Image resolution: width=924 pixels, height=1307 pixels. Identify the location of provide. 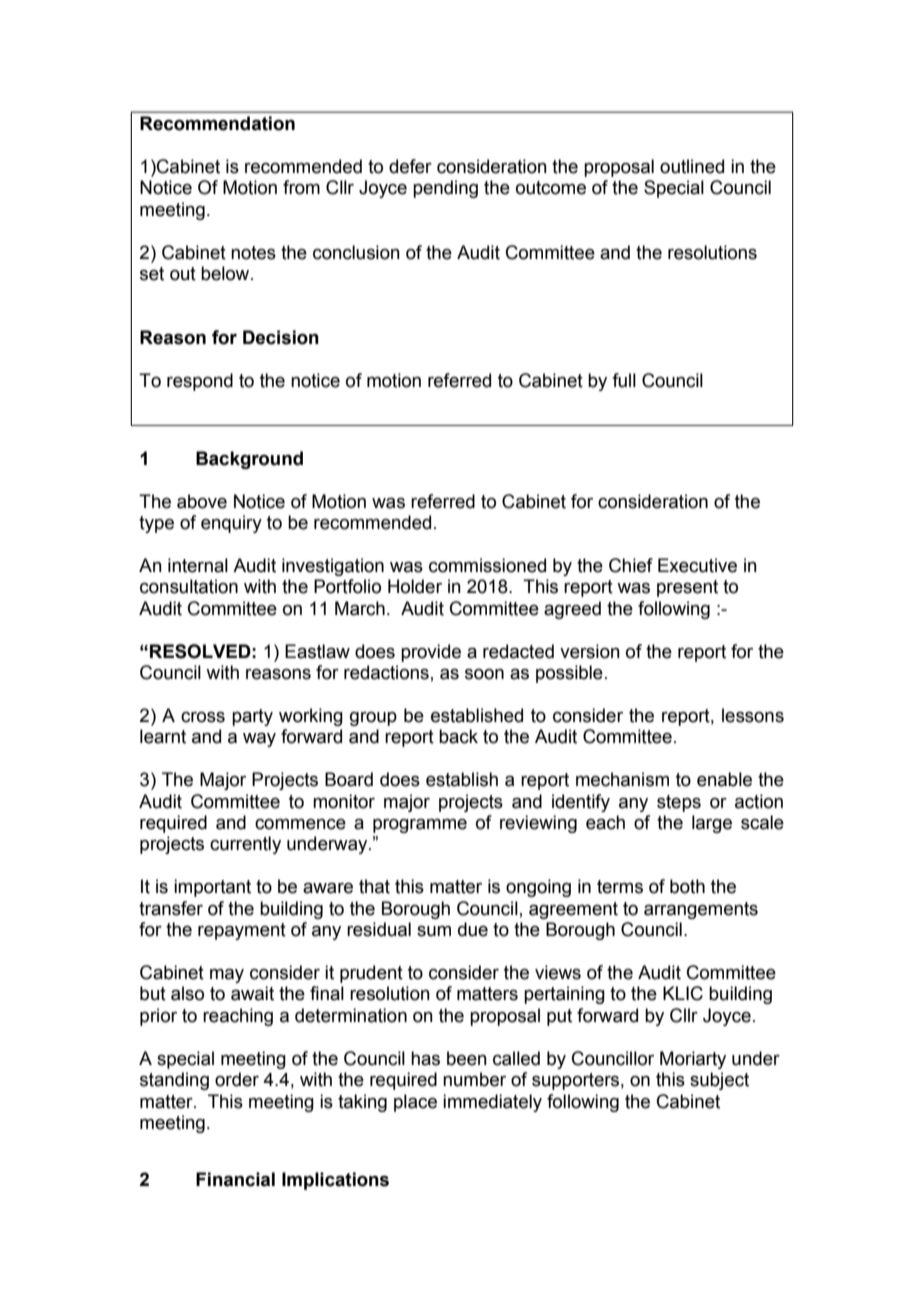
(431, 653).
